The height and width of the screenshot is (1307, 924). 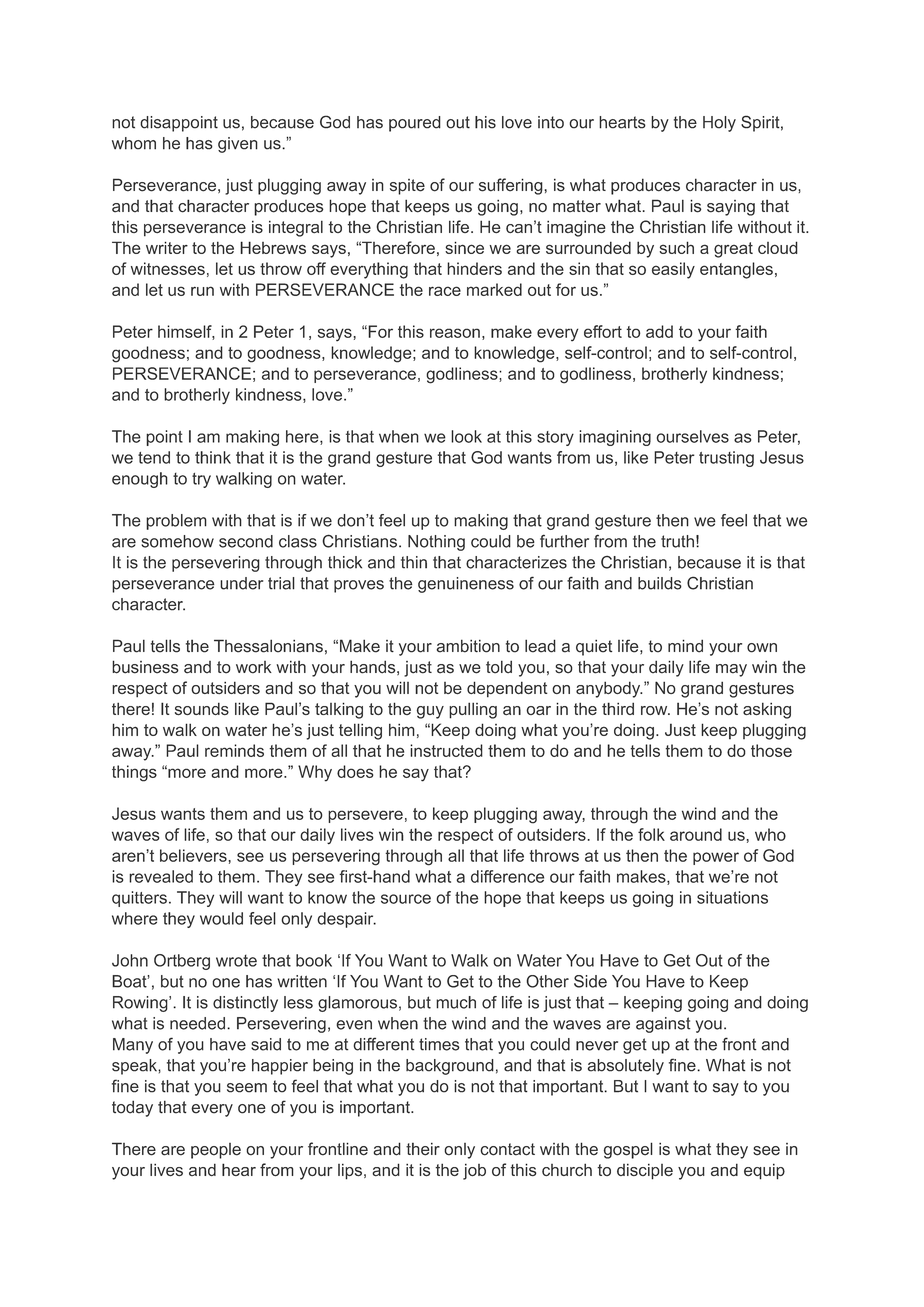 I want to click on their, so click(x=423, y=1149).
